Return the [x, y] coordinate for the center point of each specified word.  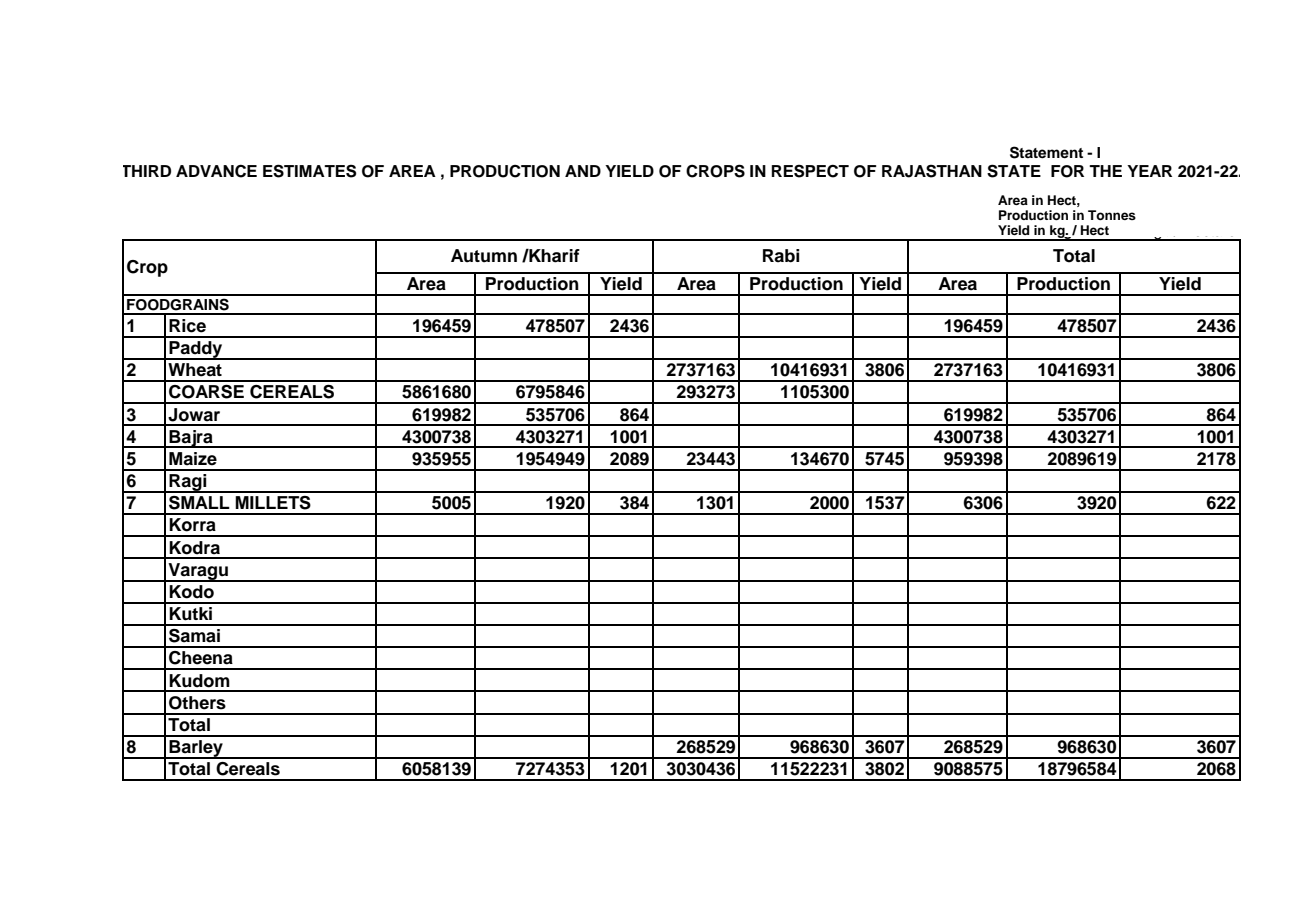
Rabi [781, 256]
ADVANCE [216, 171]
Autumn [484, 256]
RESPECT [810, 171]
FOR [1067, 171]
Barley [196, 749]
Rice [187, 326]
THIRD [147, 171]
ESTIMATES [310, 171]
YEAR [1149, 171]
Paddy [196, 350]
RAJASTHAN [932, 171]
